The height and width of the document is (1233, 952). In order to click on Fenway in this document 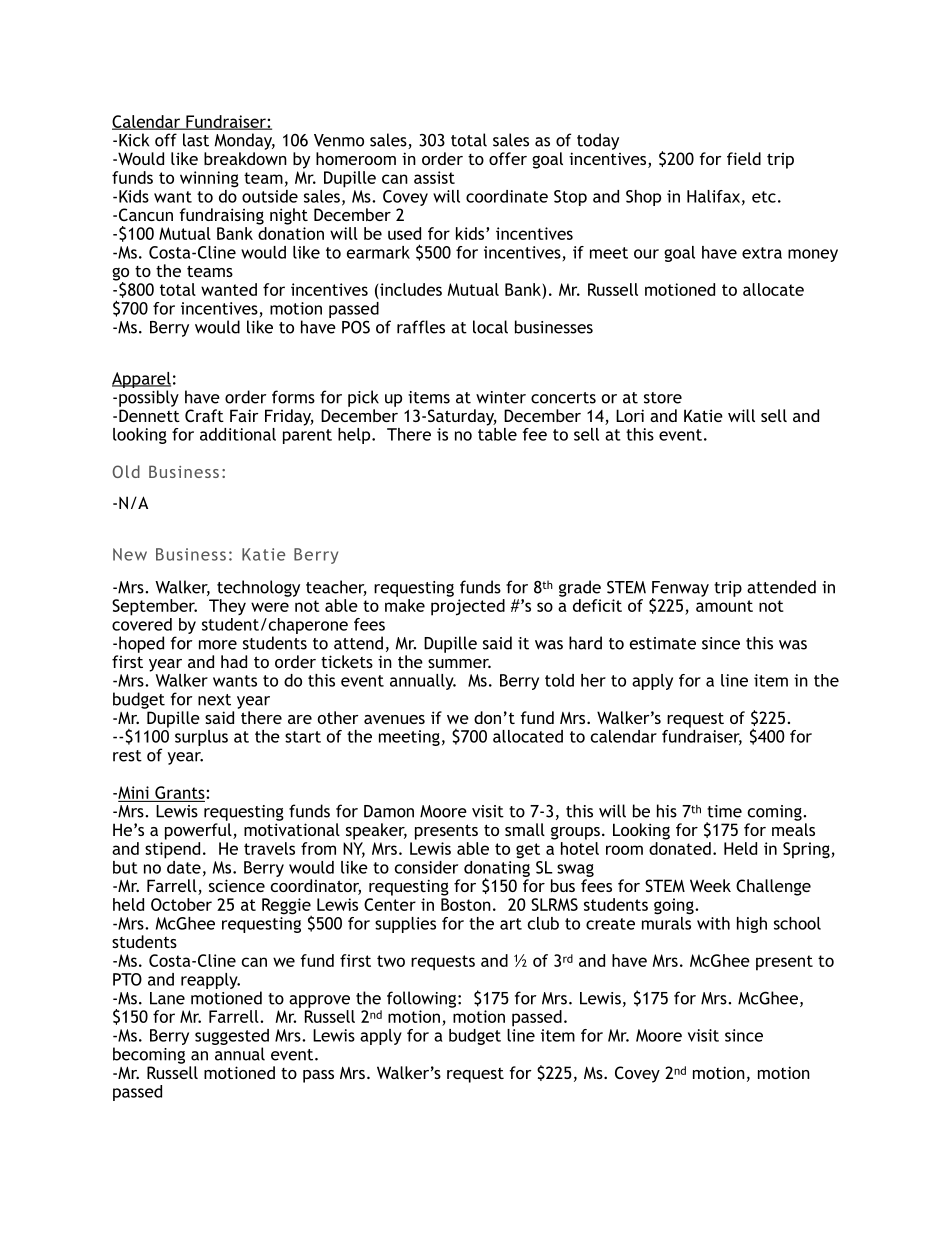, I will do `click(680, 590)`.
